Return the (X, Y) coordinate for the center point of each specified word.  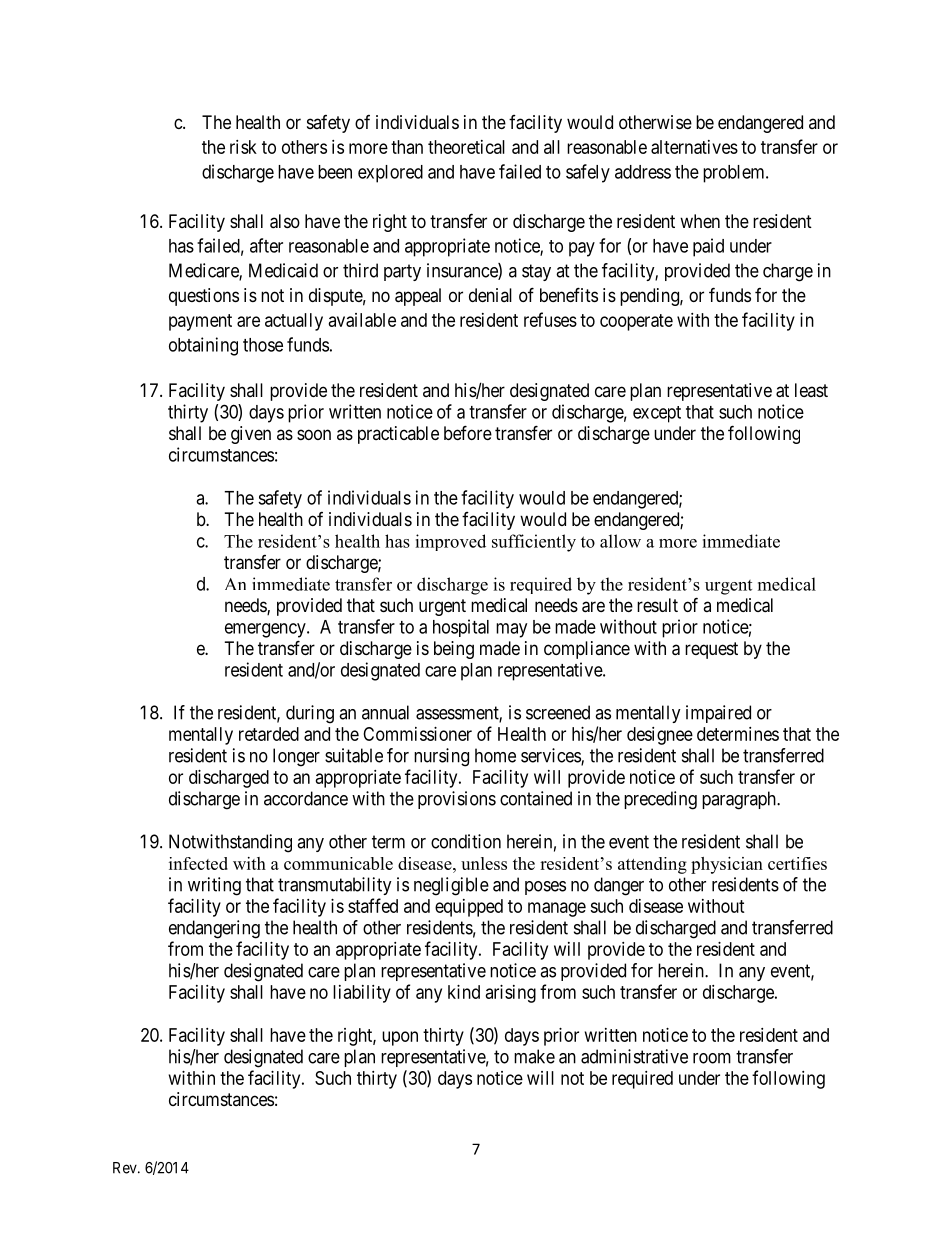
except (657, 414)
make (534, 1056)
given (251, 435)
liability (362, 994)
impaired (718, 714)
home (495, 755)
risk (243, 147)
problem (735, 174)
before (468, 432)
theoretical (466, 147)
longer (296, 757)
